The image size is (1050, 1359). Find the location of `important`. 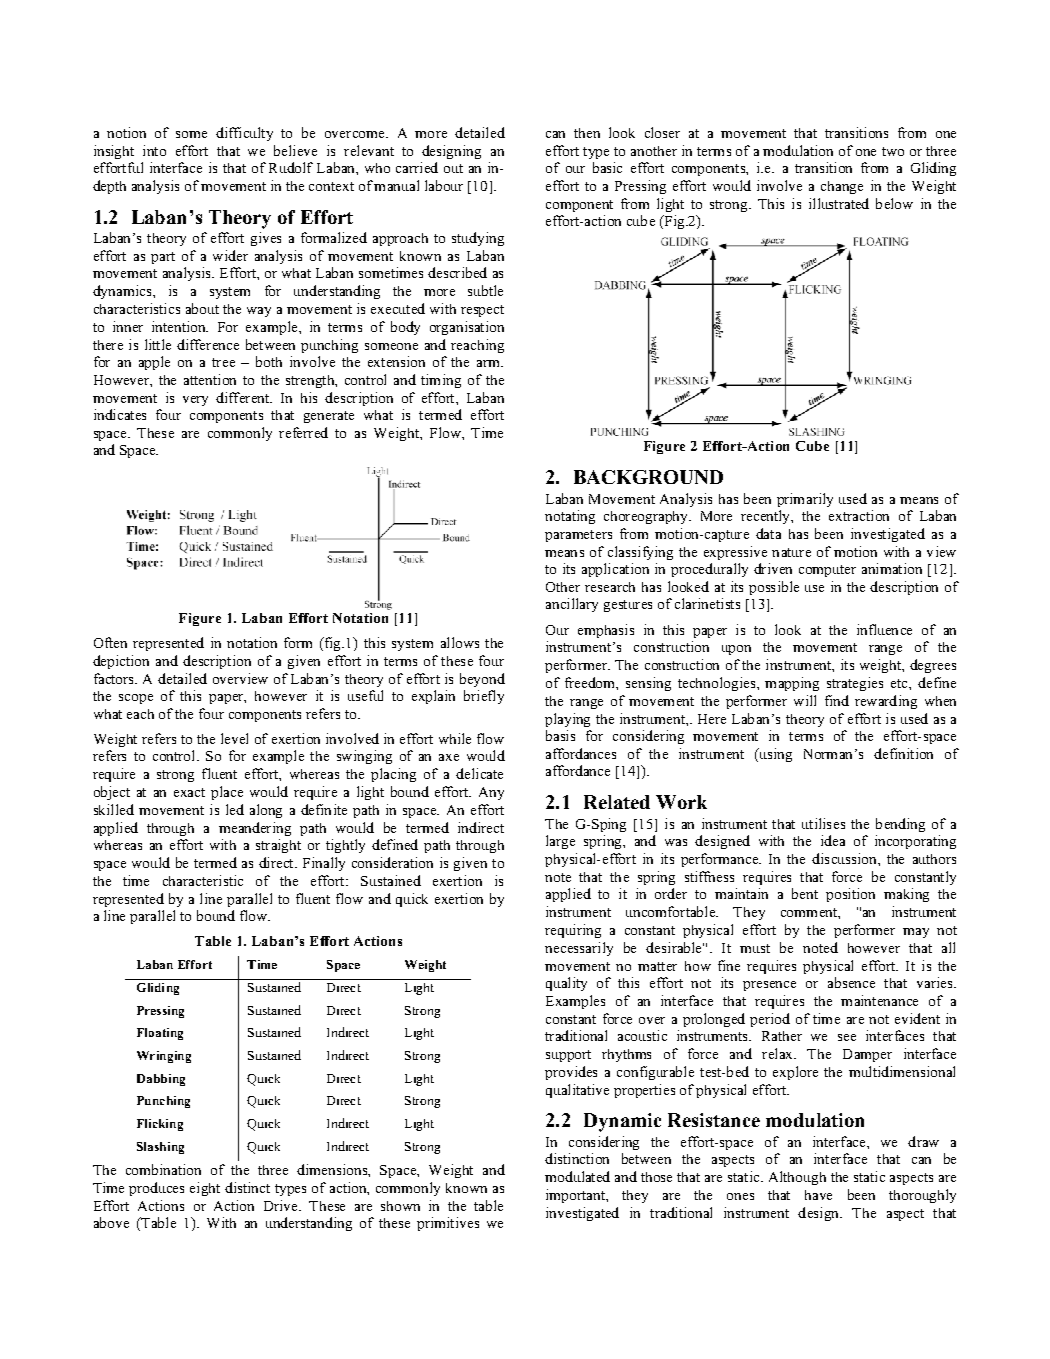

important is located at coordinates (576, 1196).
